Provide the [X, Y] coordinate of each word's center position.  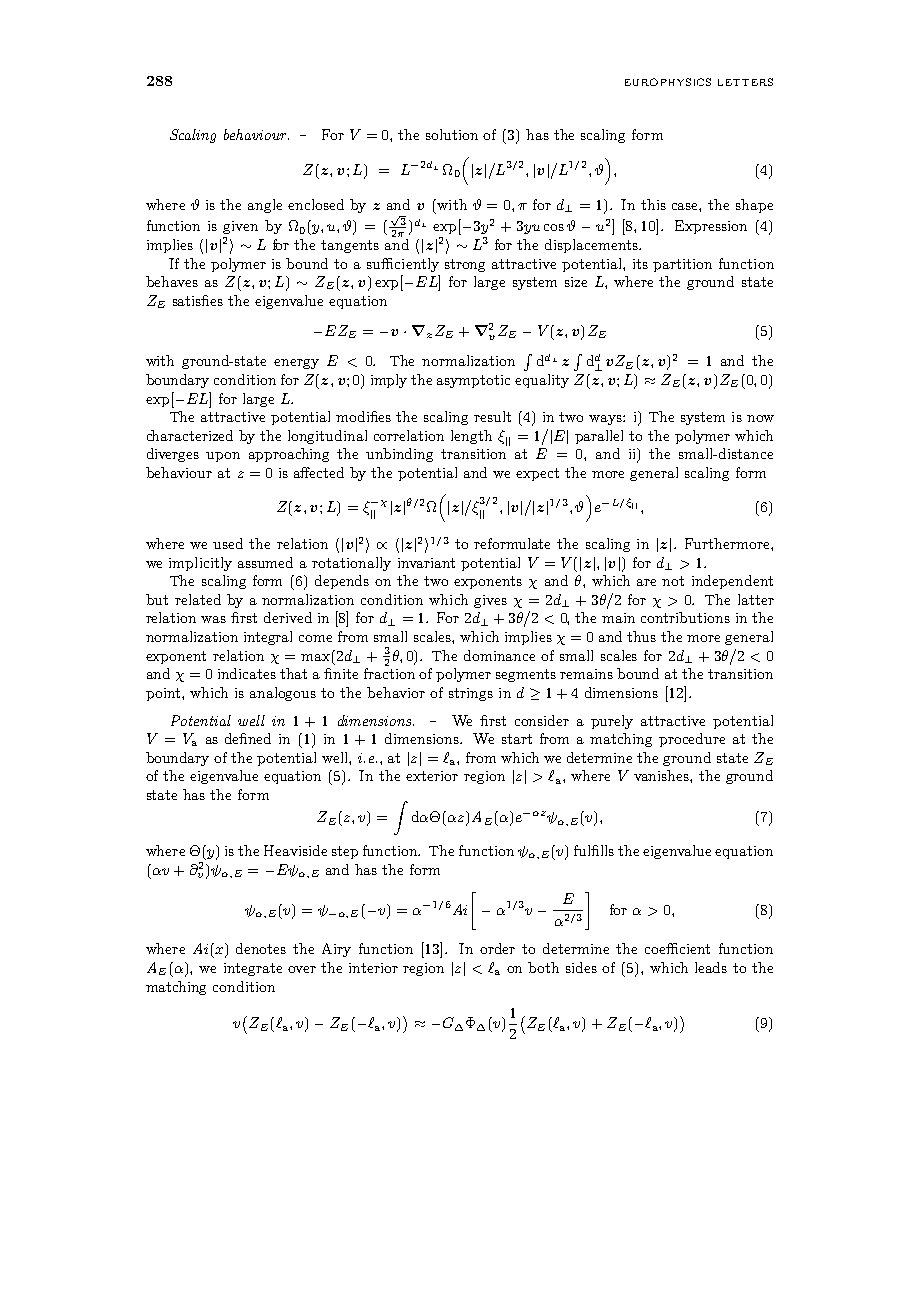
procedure [692, 740]
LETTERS [745, 82]
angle [265, 206]
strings [471, 694]
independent [732, 582]
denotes [261, 948]
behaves [172, 281]
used [228, 543]
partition [682, 265]
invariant [426, 563]
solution [452, 134]
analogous [283, 694]
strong [465, 265]
